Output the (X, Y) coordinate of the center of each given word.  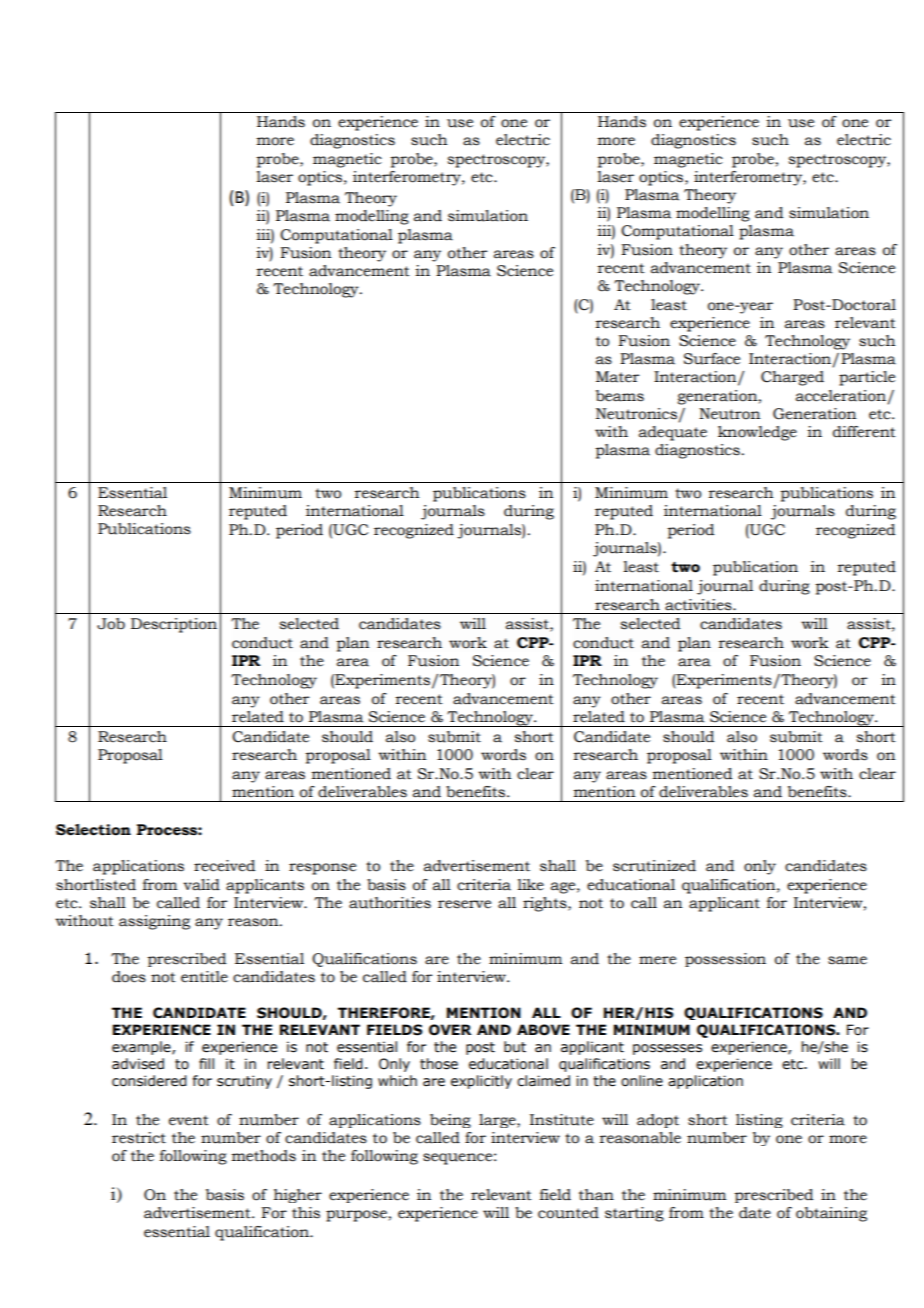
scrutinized (654, 866)
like (530, 885)
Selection (93, 830)
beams (620, 396)
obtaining (831, 1214)
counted (568, 1213)
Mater (617, 377)
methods (264, 1156)
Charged (792, 378)
